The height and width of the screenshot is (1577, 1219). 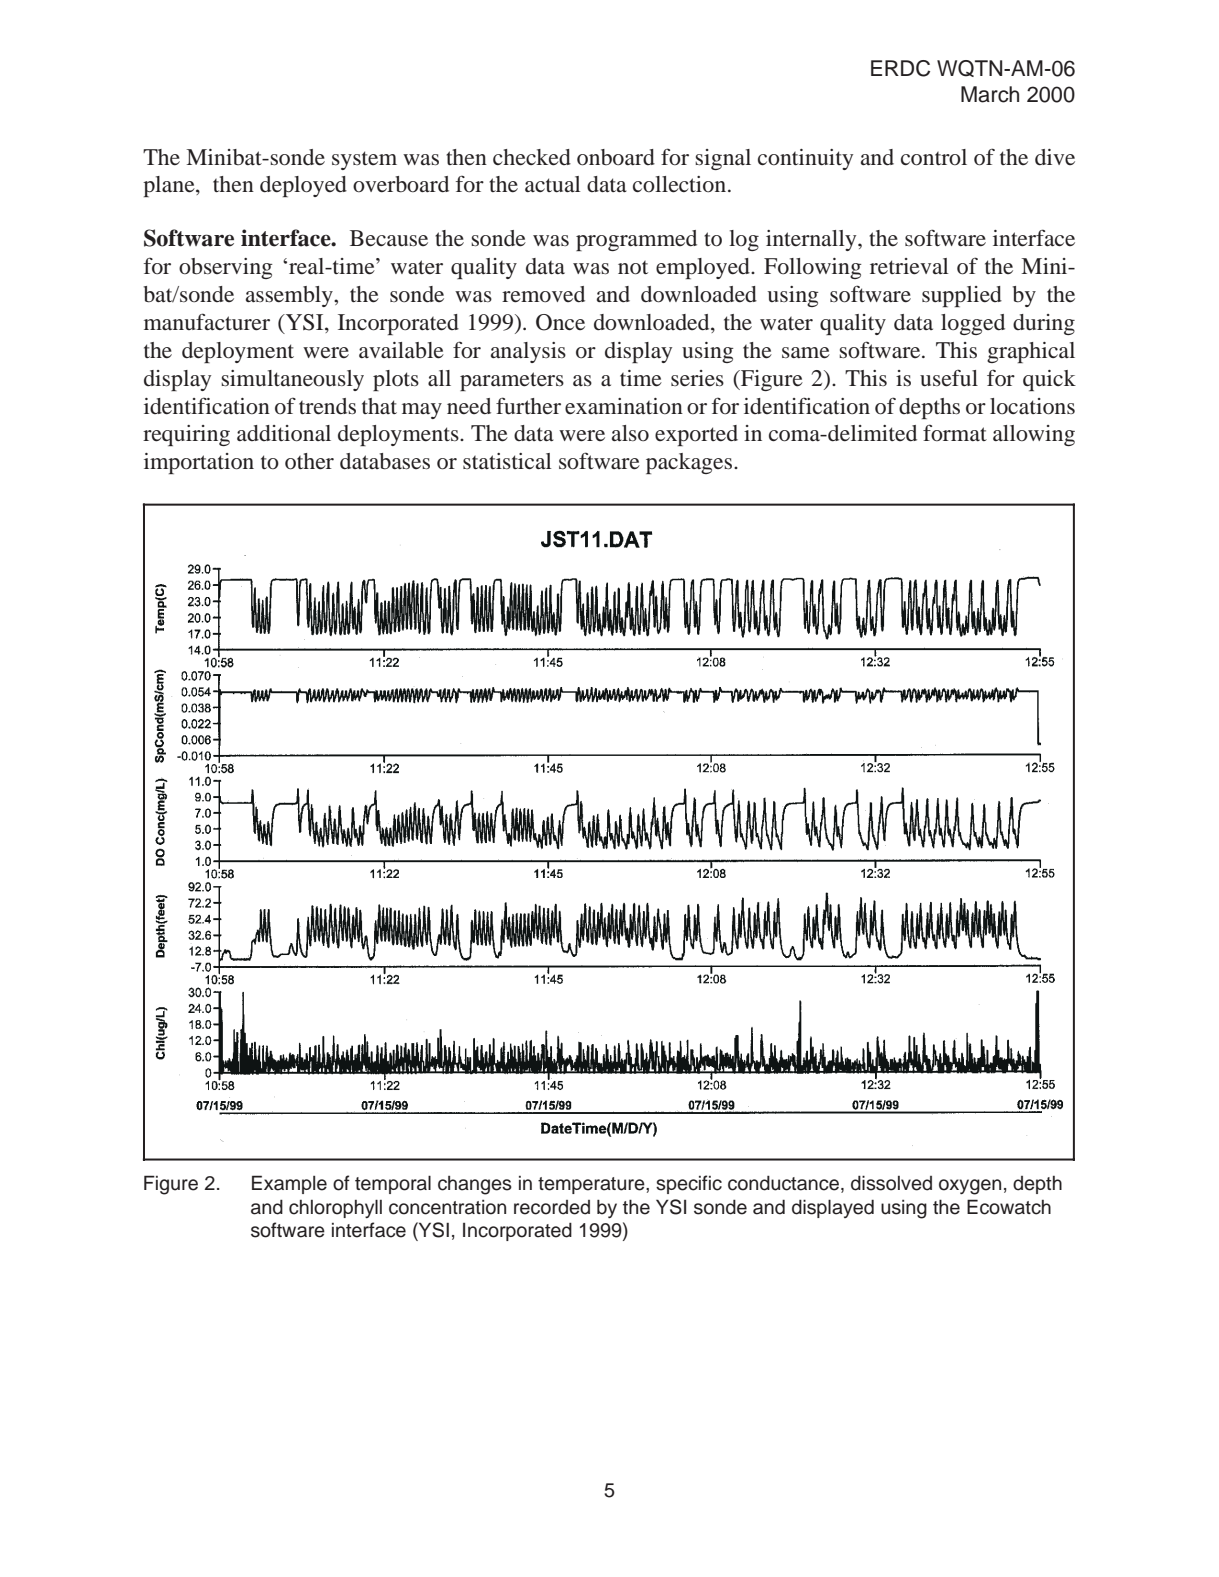 I want to click on control, so click(x=934, y=157).
